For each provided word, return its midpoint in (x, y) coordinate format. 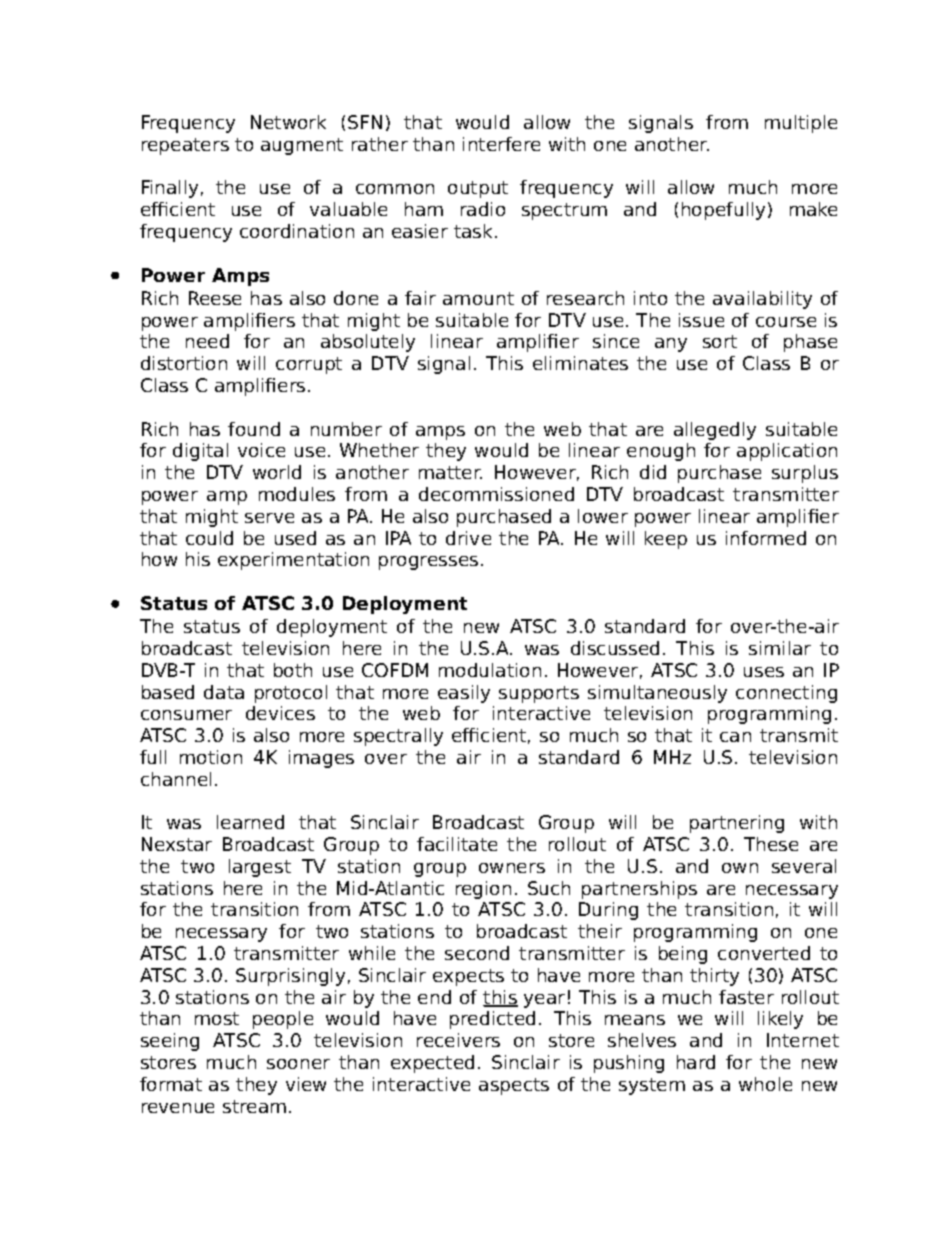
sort (720, 341)
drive (468, 538)
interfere (501, 144)
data (224, 692)
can (735, 737)
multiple (801, 124)
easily (464, 694)
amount (478, 298)
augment (302, 146)
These (771, 844)
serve (269, 518)
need (207, 341)
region (483, 890)
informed (766, 538)
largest (260, 868)
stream (254, 1106)
